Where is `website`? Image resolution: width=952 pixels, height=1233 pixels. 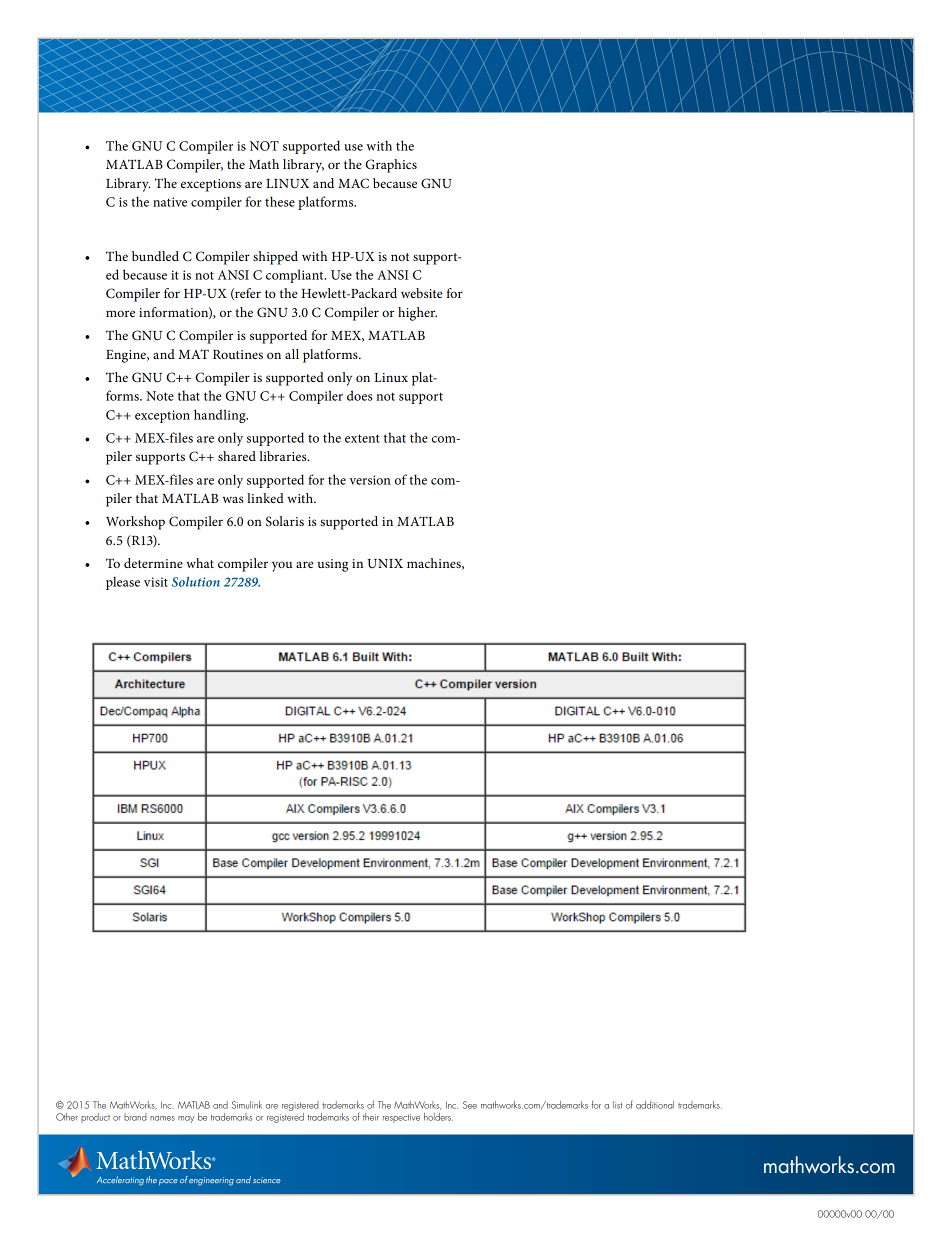
website is located at coordinates (422, 293).
